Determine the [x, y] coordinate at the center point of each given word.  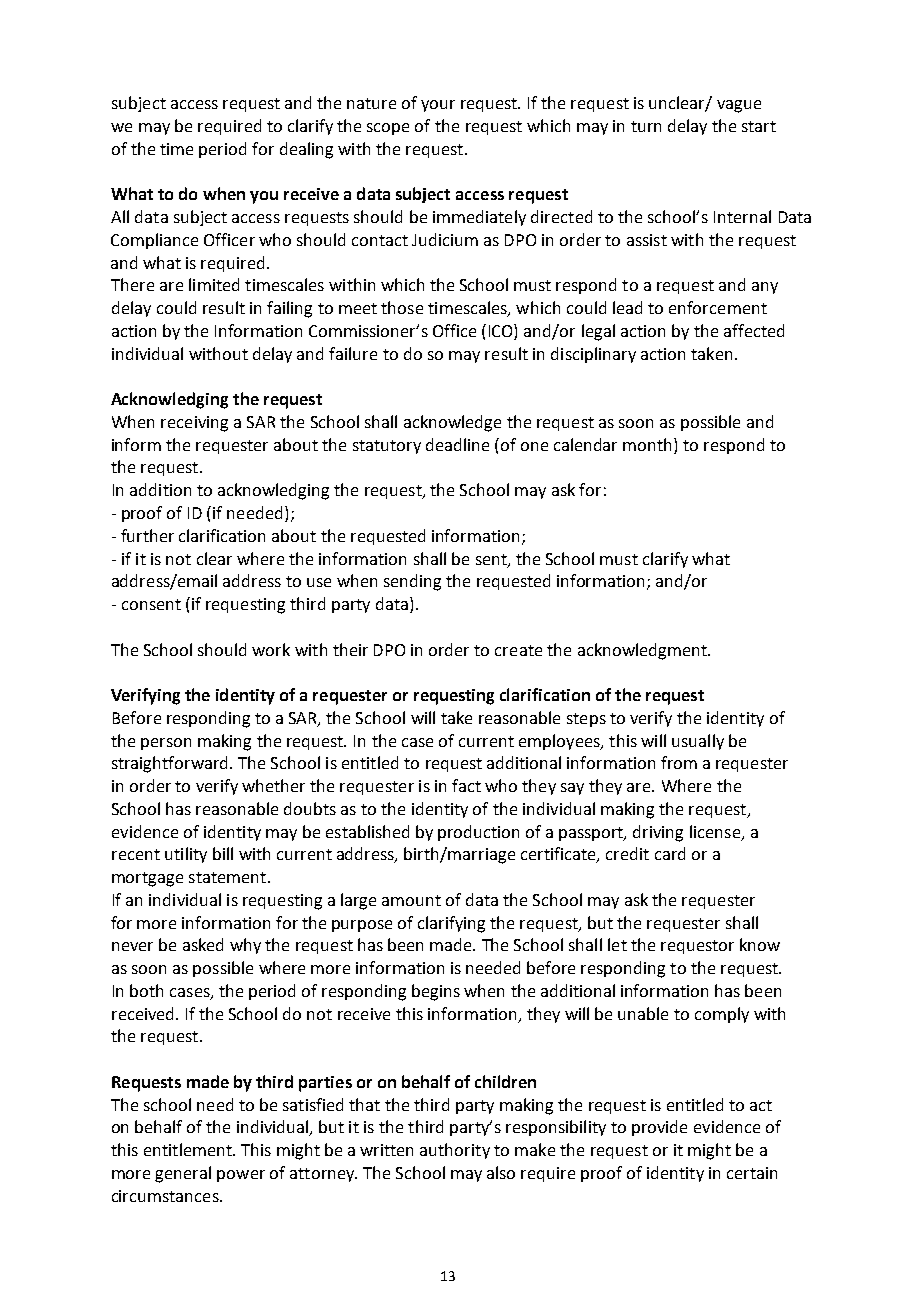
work [271, 649]
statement [227, 877]
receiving [194, 424]
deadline [457, 444]
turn [646, 126]
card [670, 853]
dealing [306, 150]
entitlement [189, 1149]
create [518, 650]
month [647, 444]
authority [455, 1151]
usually [698, 742]
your [438, 106]
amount [411, 900]
